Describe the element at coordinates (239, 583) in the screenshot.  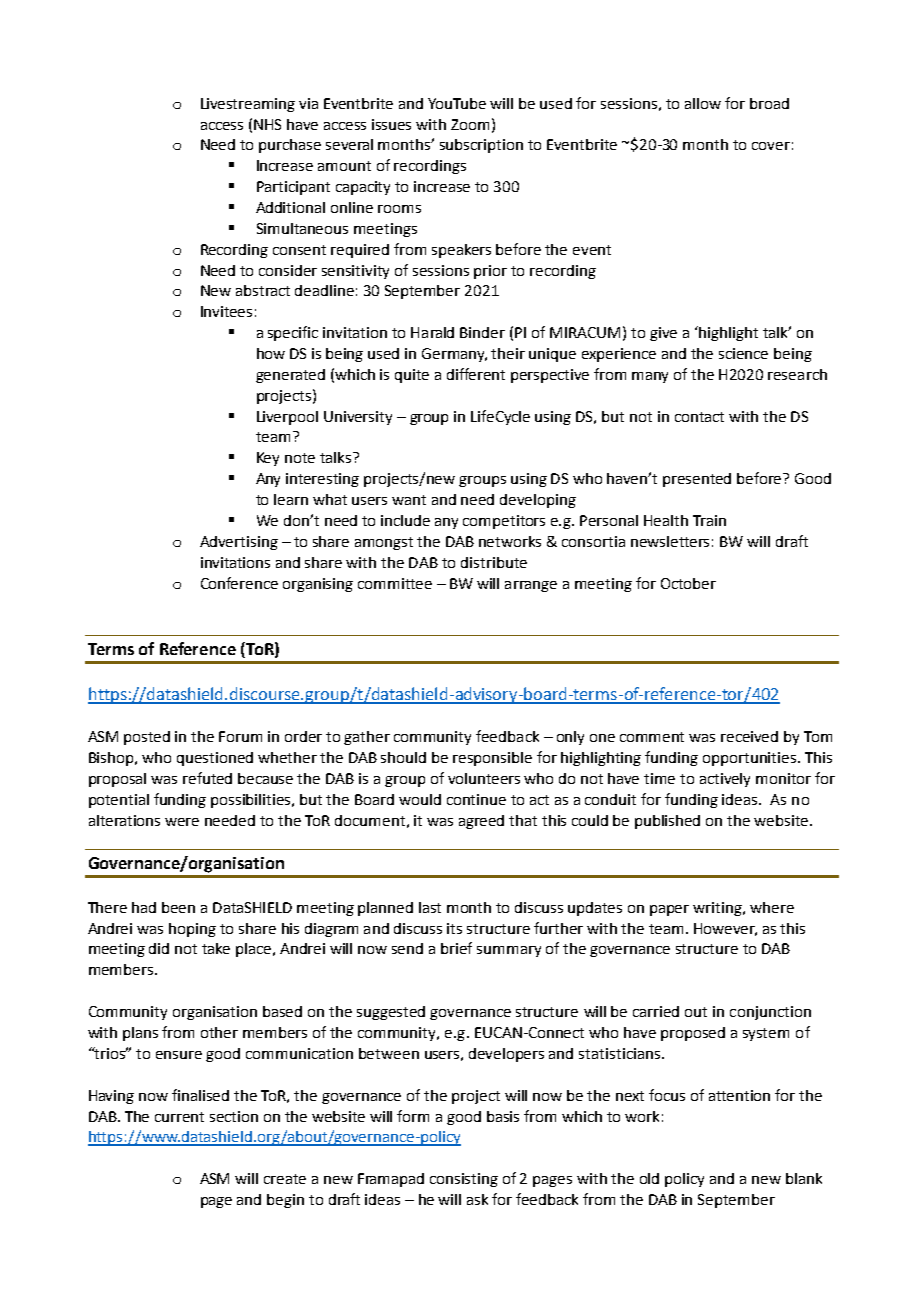
I see `Conference` at that location.
